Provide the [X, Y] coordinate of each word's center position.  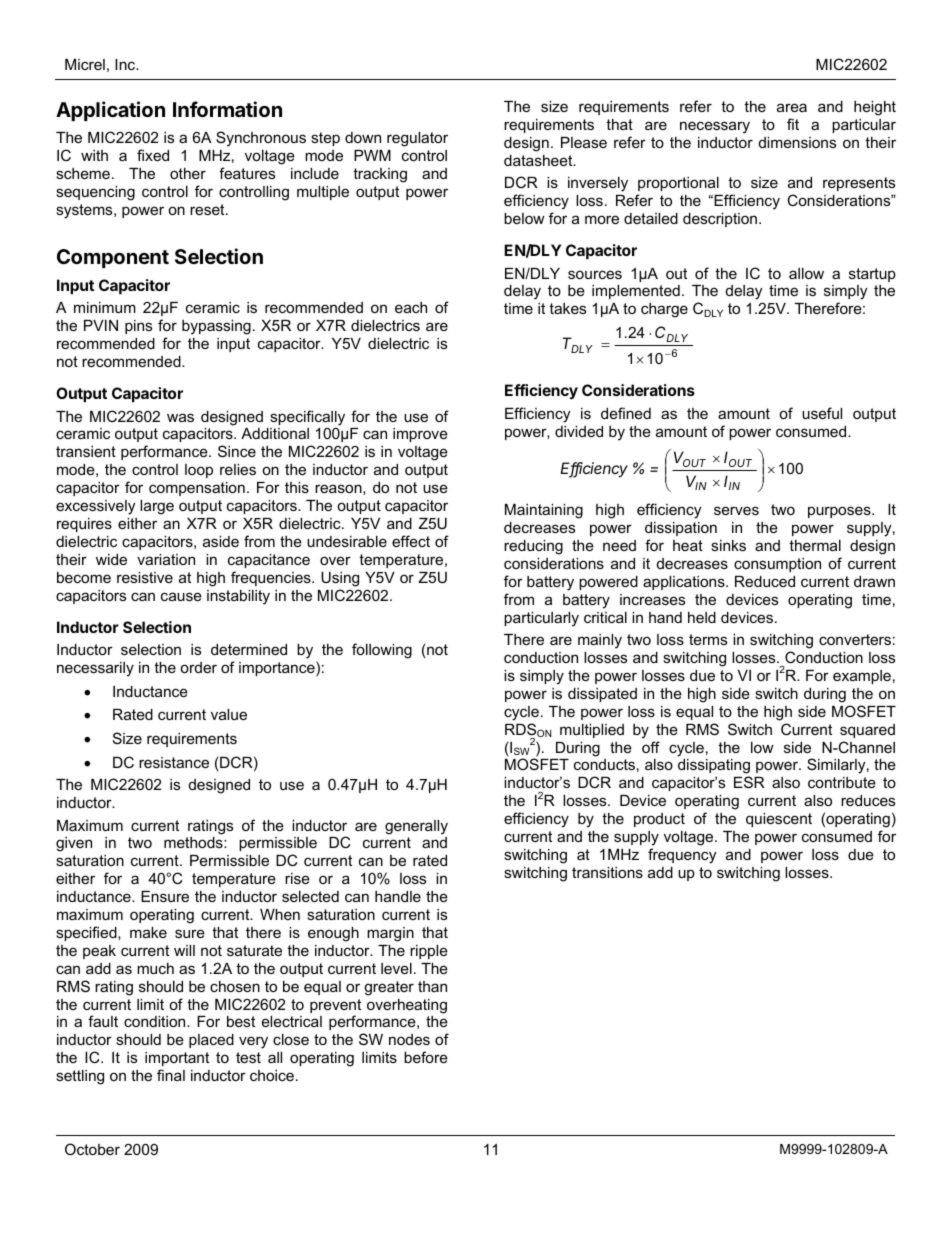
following [382, 651]
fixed [153, 155]
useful [822, 413]
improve [420, 435]
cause [181, 596]
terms [708, 639]
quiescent [779, 820]
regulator [417, 139]
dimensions [797, 142]
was [180, 417]
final [171, 1075]
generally [416, 827]
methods [194, 842]
